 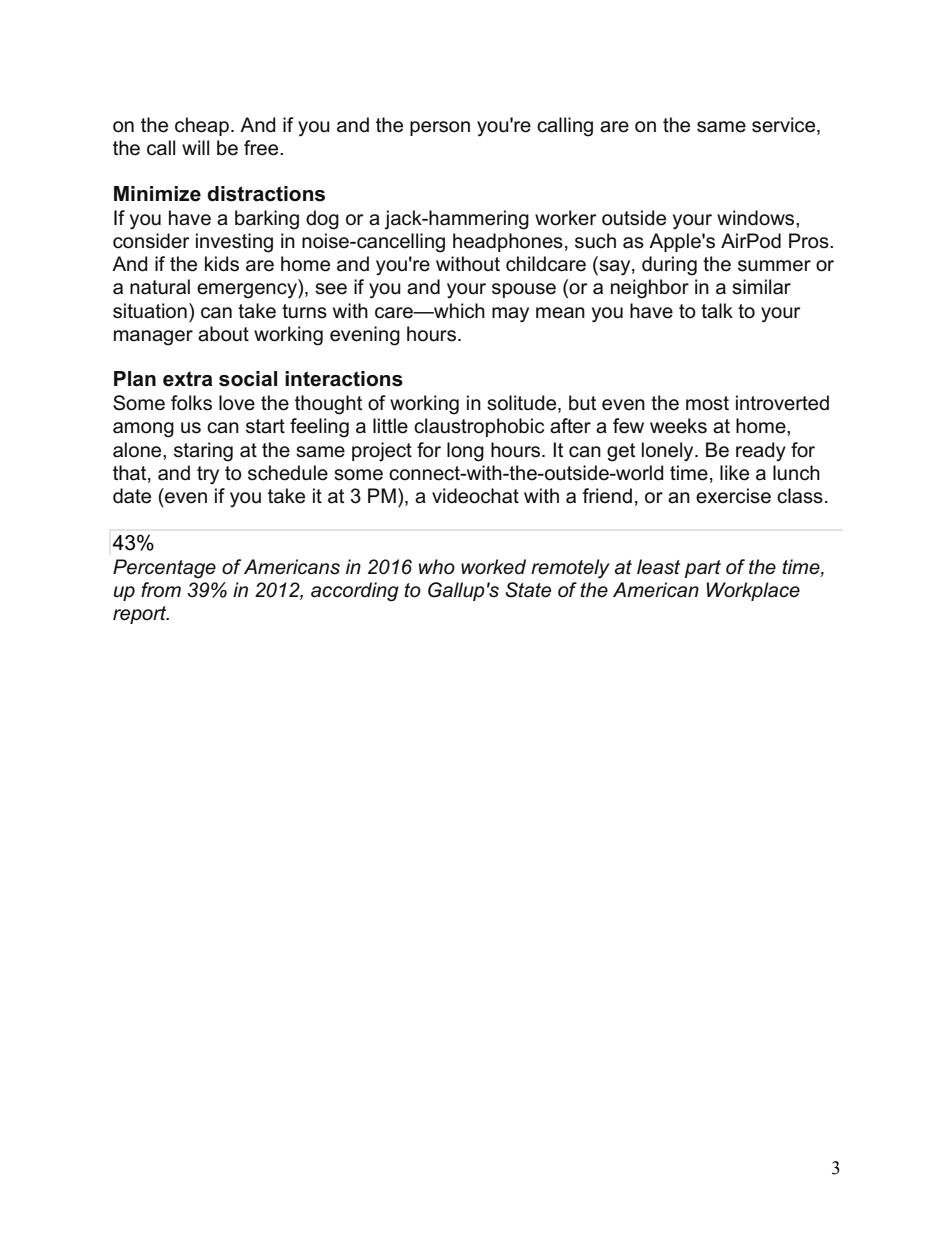 What do you see at coordinates (234, 243) in the screenshot?
I see `investing` at bounding box center [234, 243].
